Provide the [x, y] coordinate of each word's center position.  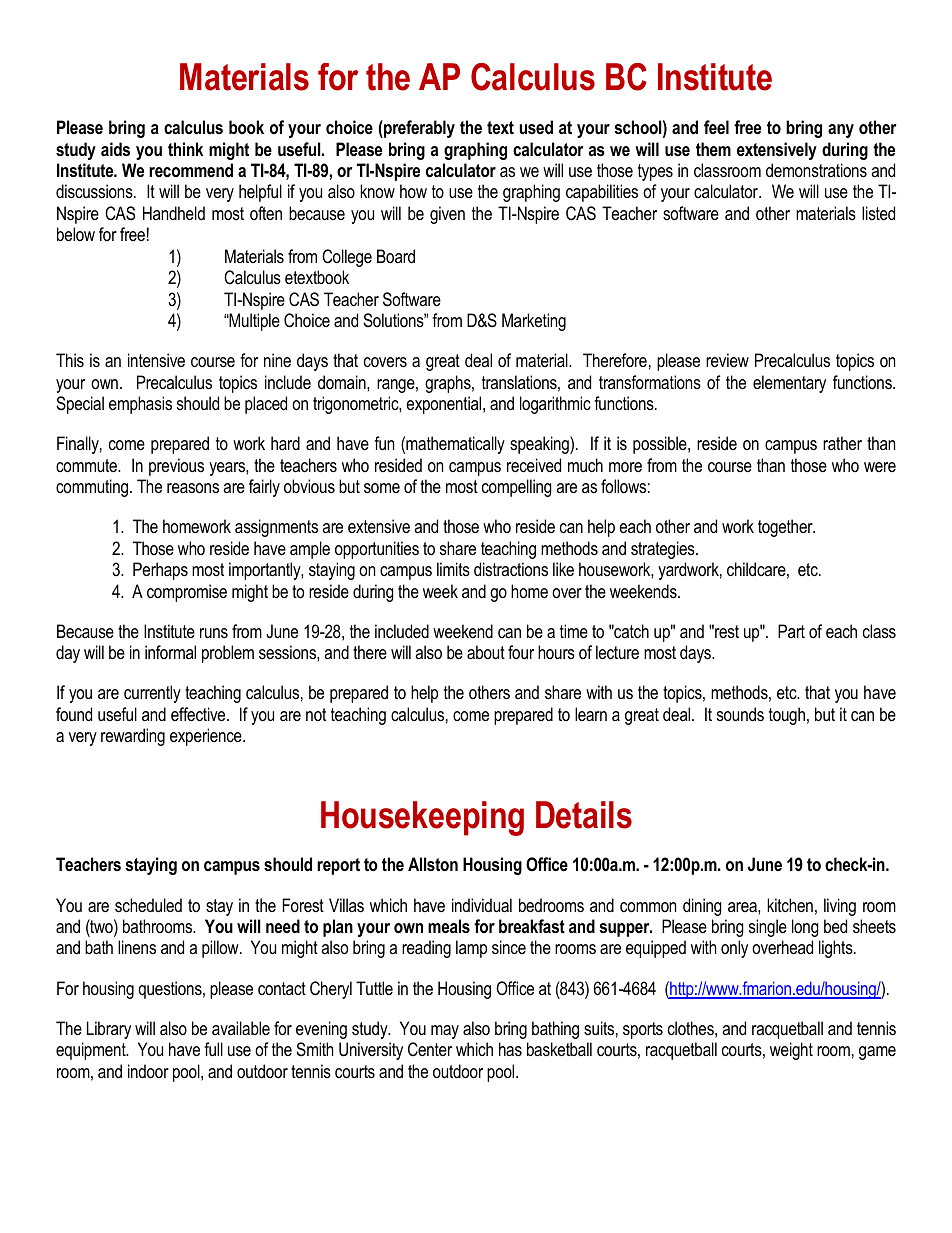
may [445, 1032]
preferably [418, 129]
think [185, 149]
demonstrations [816, 170]
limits [453, 569]
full [213, 1049]
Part [791, 631]
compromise [187, 593]
